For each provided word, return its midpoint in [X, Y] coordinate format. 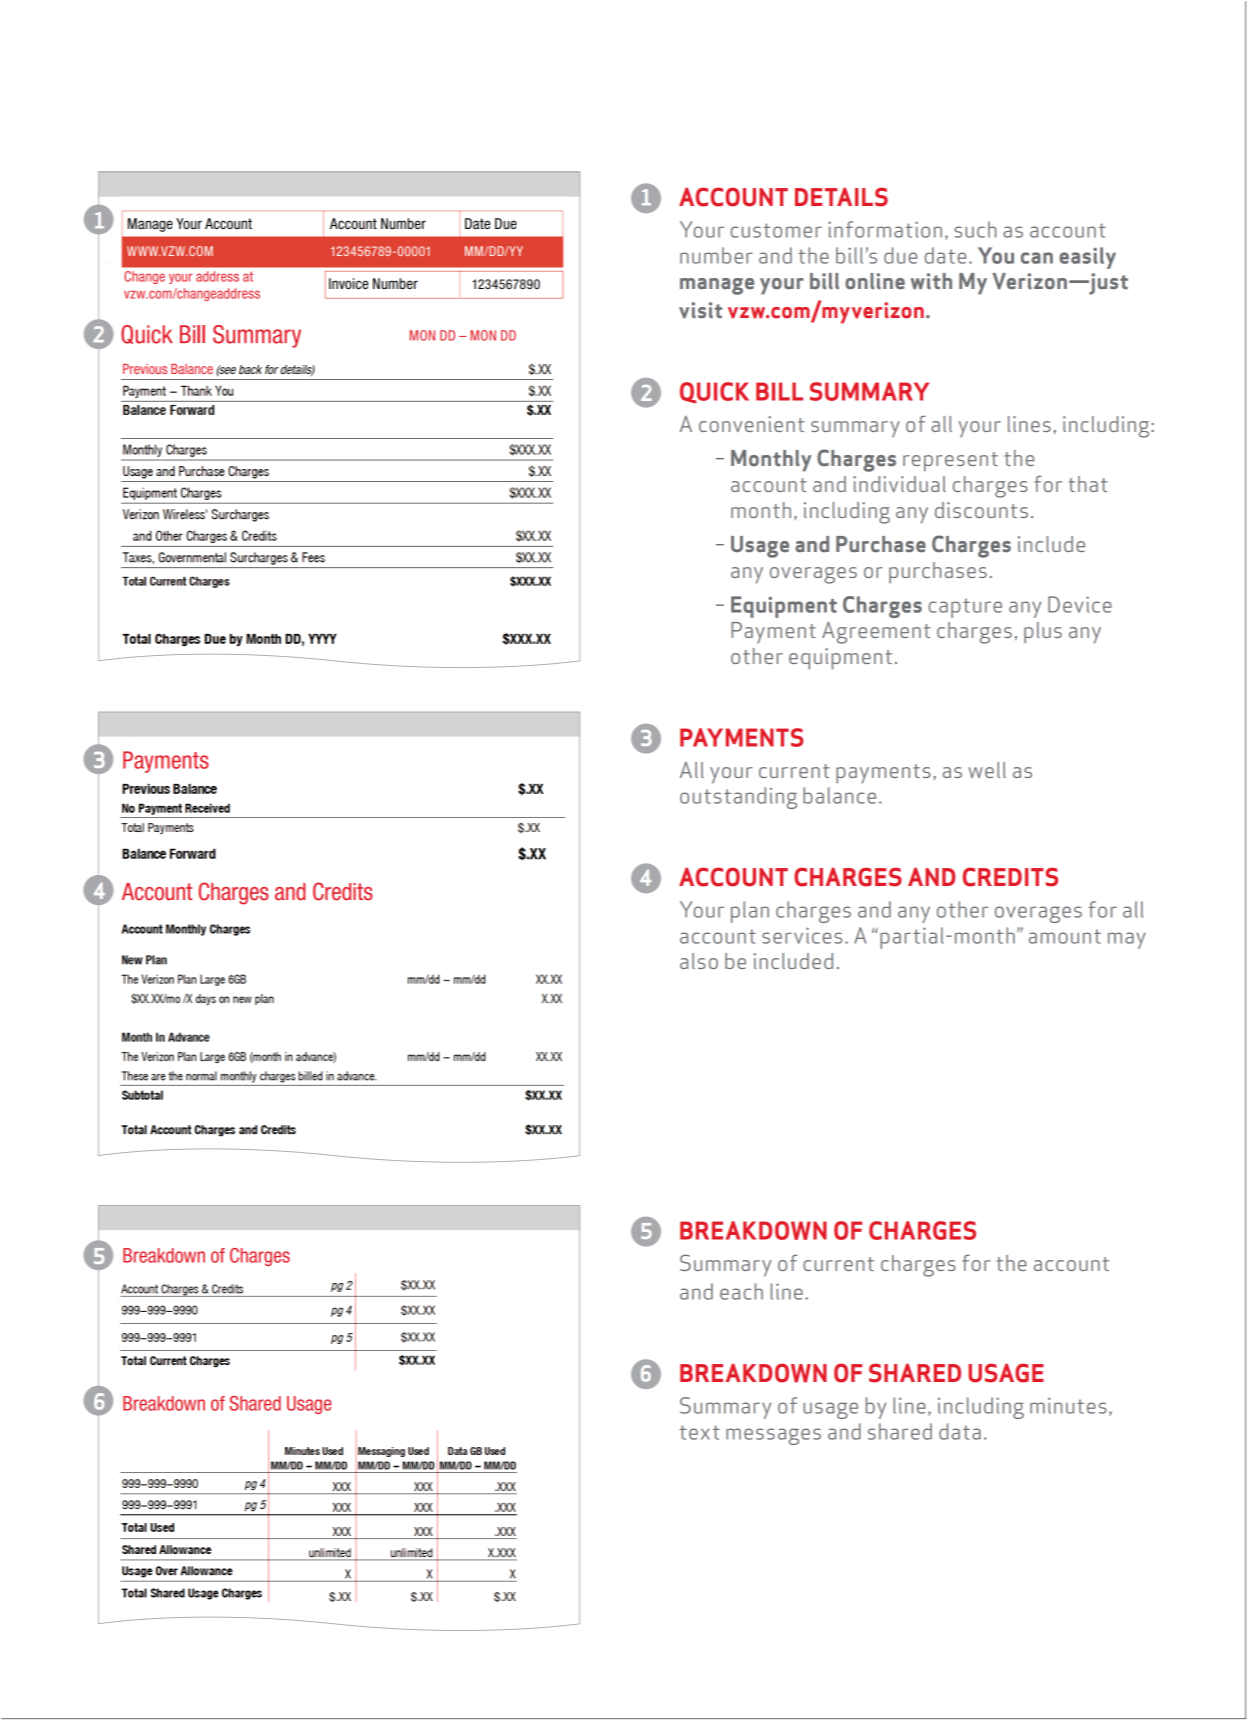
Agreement [876, 633]
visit [700, 310]
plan [750, 912]
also [699, 961]
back [250, 369]
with [931, 281]
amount [1065, 936]
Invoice [348, 284]
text [699, 1432]
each [741, 1291]
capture [965, 608]
